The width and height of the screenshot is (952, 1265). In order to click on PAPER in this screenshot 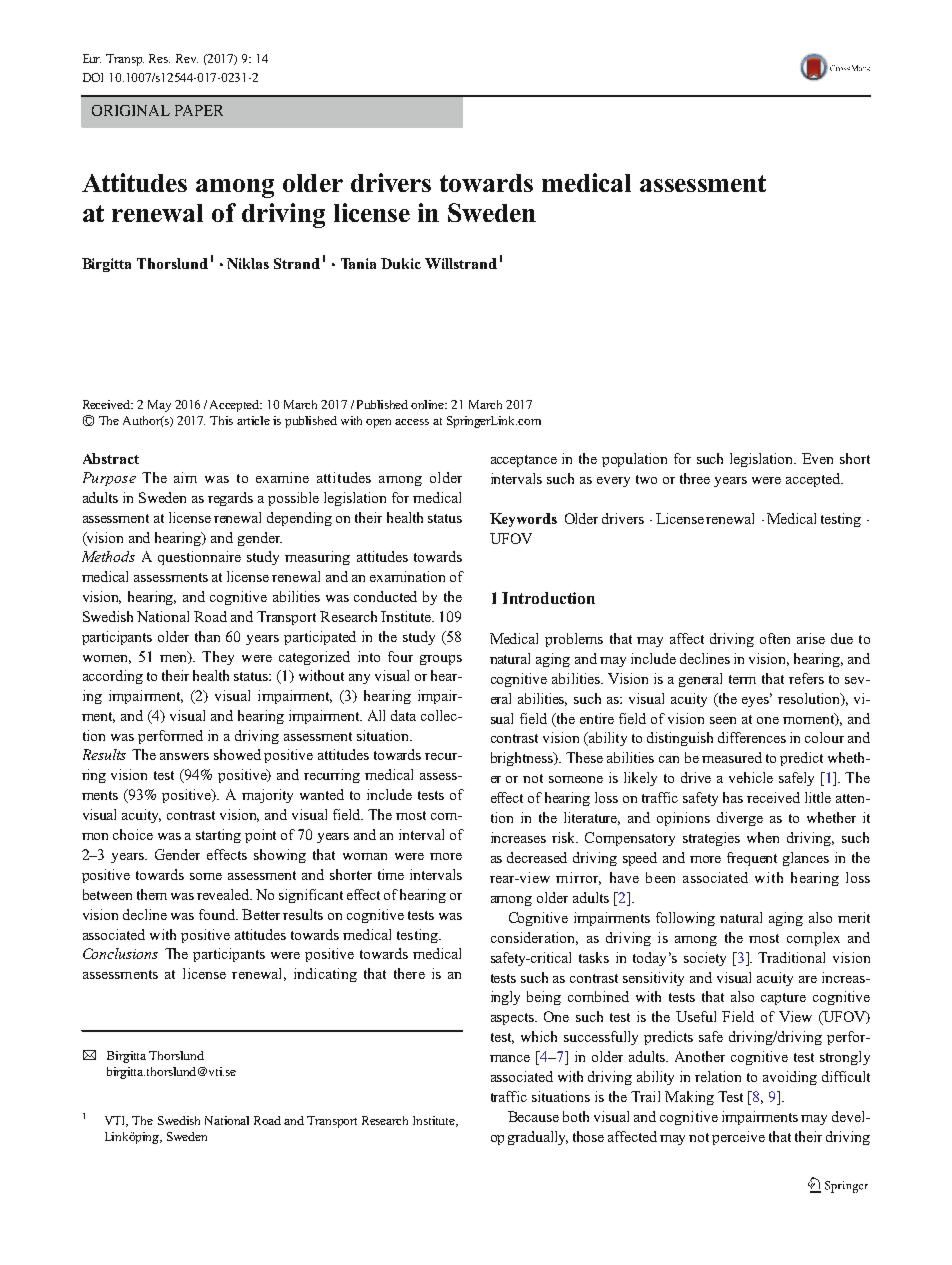, I will do `click(199, 110)`.
